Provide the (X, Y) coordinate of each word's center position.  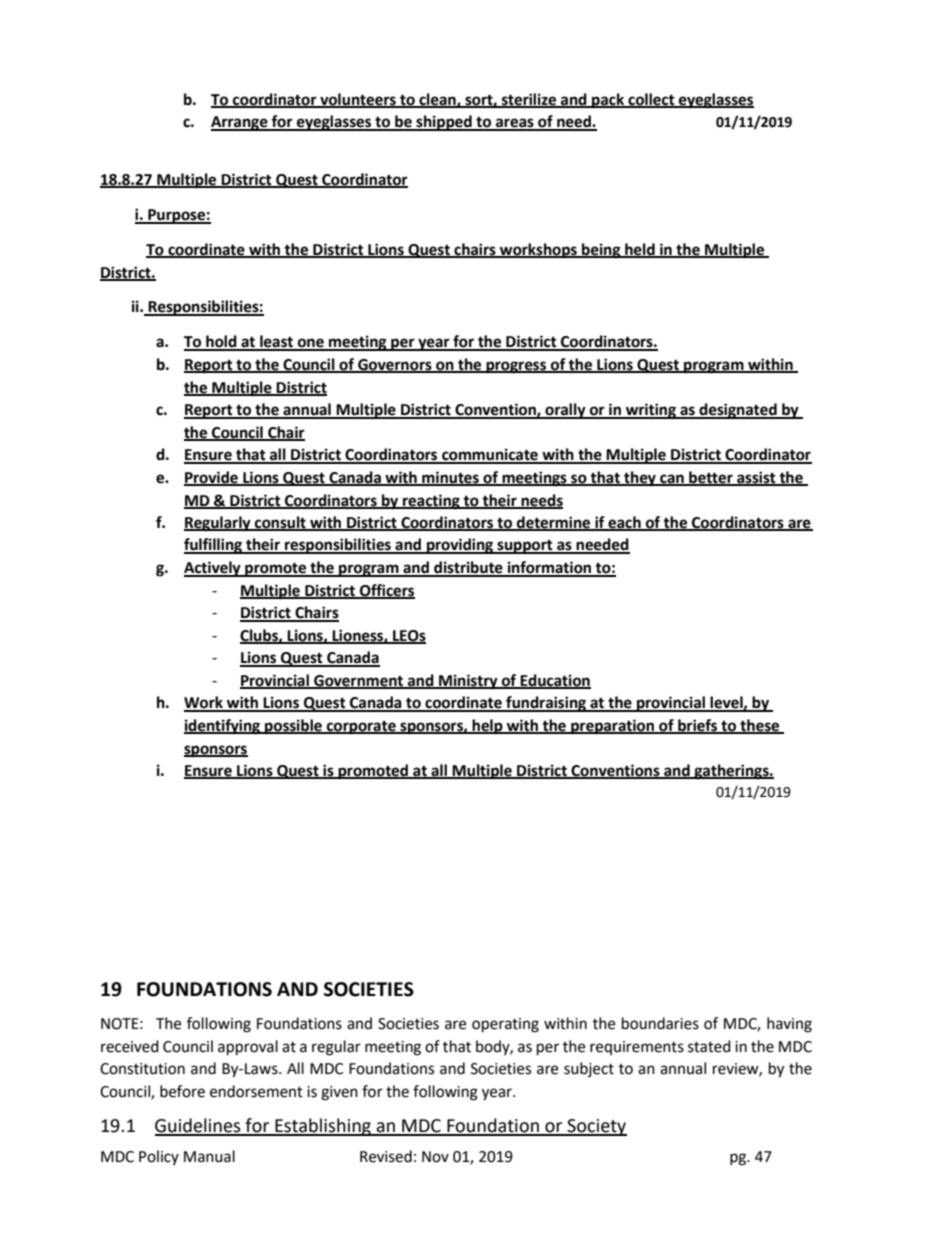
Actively (213, 569)
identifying (223, 727)
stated (709, 1046)
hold (221, 342)
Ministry (468, 682)
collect (651, 100)
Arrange (240, 123)
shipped (444, 123)
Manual (209, 1156)
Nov (435, 1157)
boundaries (660, 1023)
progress (516, 367)
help (487, 727)
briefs (698, 726)
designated (738, 411)
